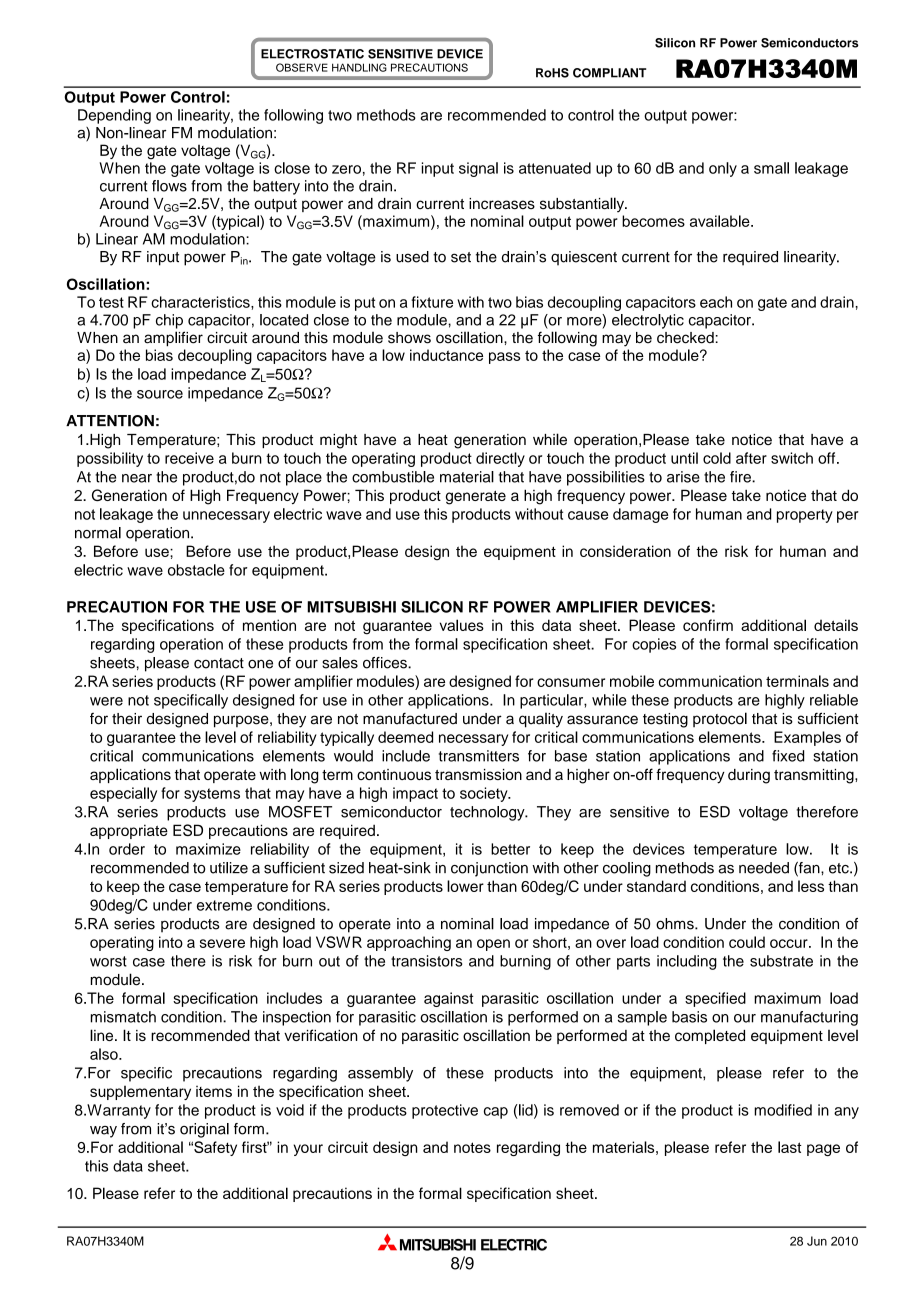 The height and width of the page is (1308, 924). What do you see at coordinates (196, 570) in the page?
I see `obstacle` at bounding box center [196, 570].
